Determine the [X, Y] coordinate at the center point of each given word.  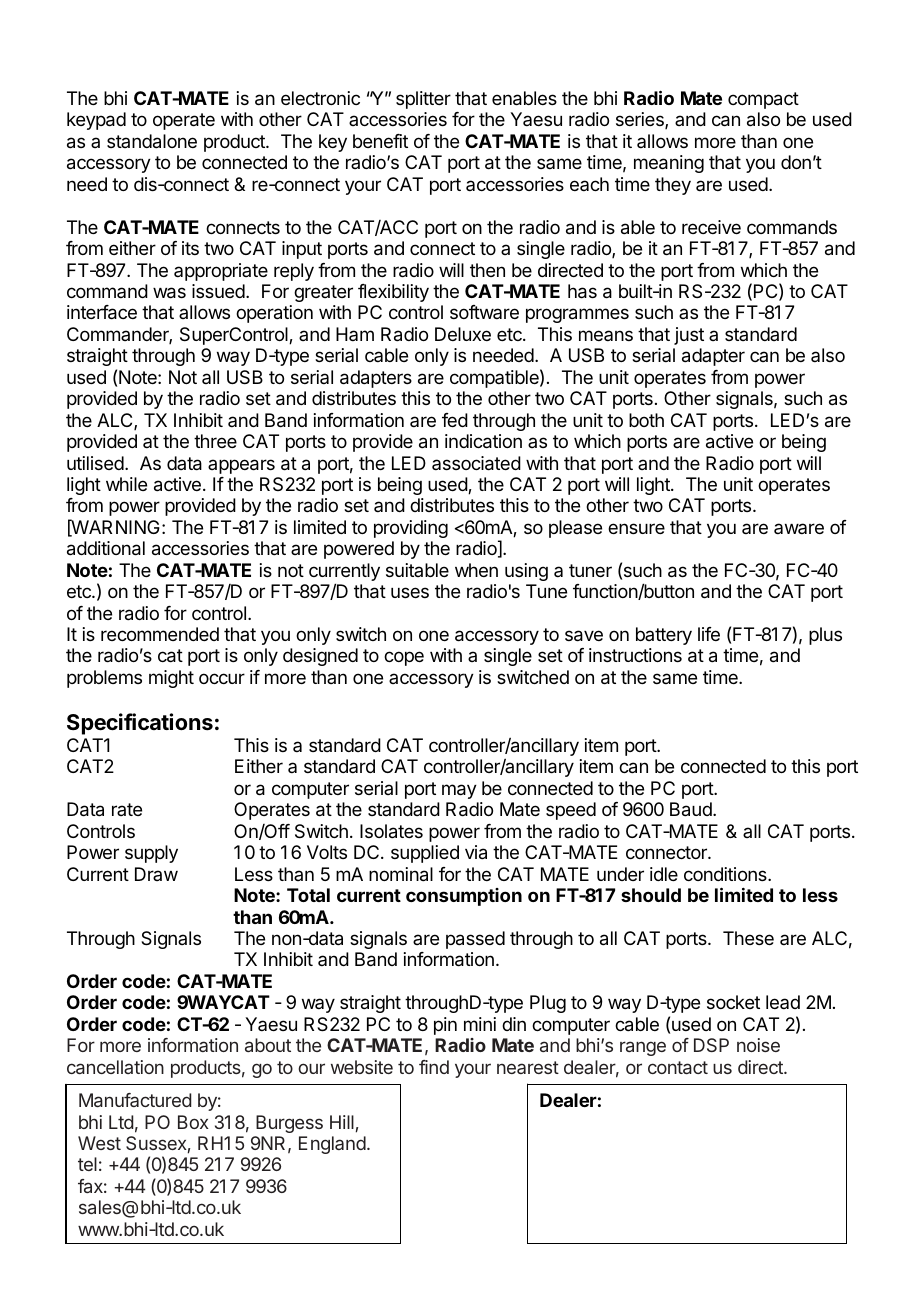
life [709, 634]
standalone [152, 141]
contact [678, 1067]
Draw [156, 874]
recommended [160, 634]
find [434, 1067]
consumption [464, 897]
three [215, 441]
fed [455, 420]
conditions [726, 874]
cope [404, 658]
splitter [423, 100]
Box [193, 1122]
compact [763, 100]
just [689, 336]
